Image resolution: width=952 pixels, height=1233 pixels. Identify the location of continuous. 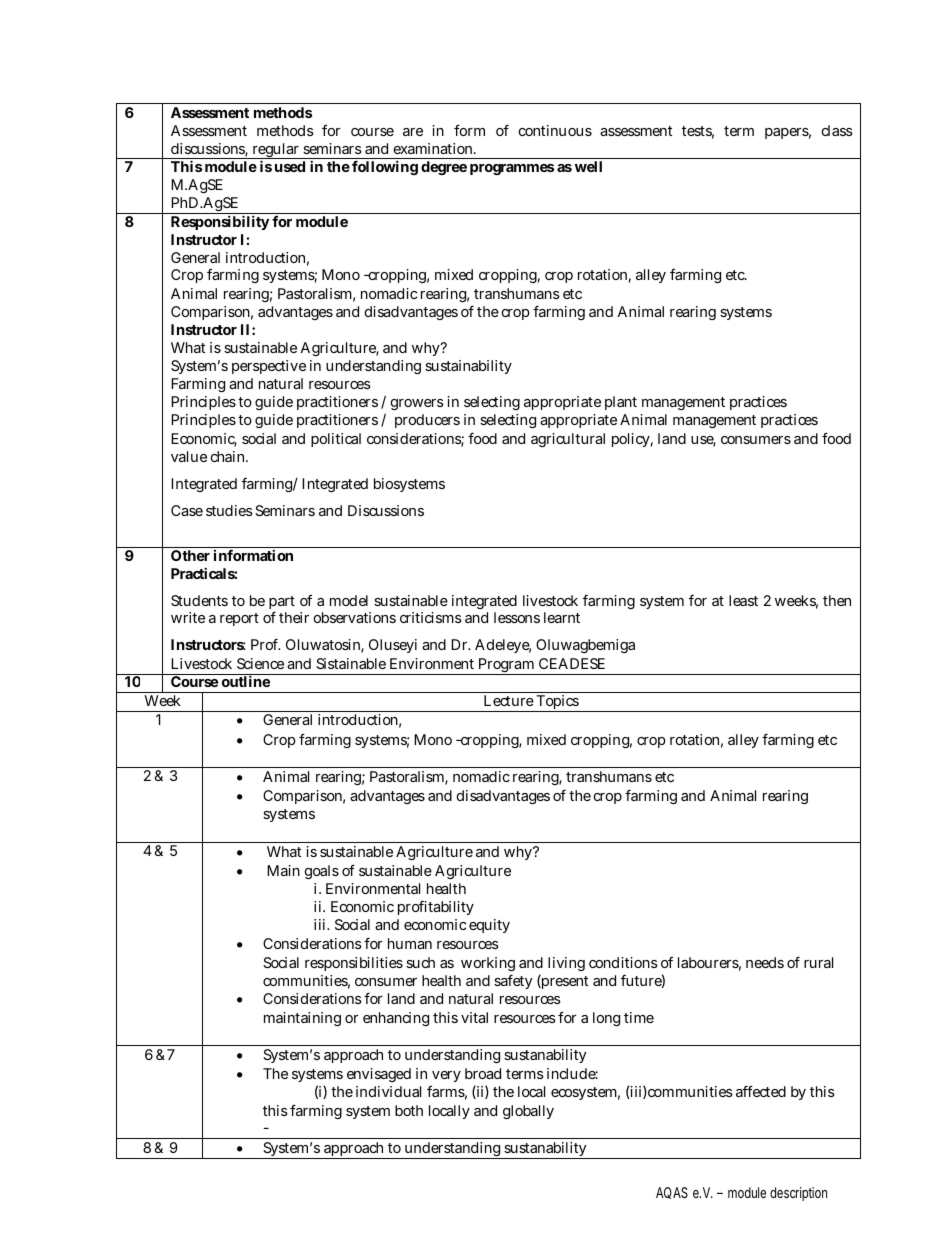
(555, 130).
